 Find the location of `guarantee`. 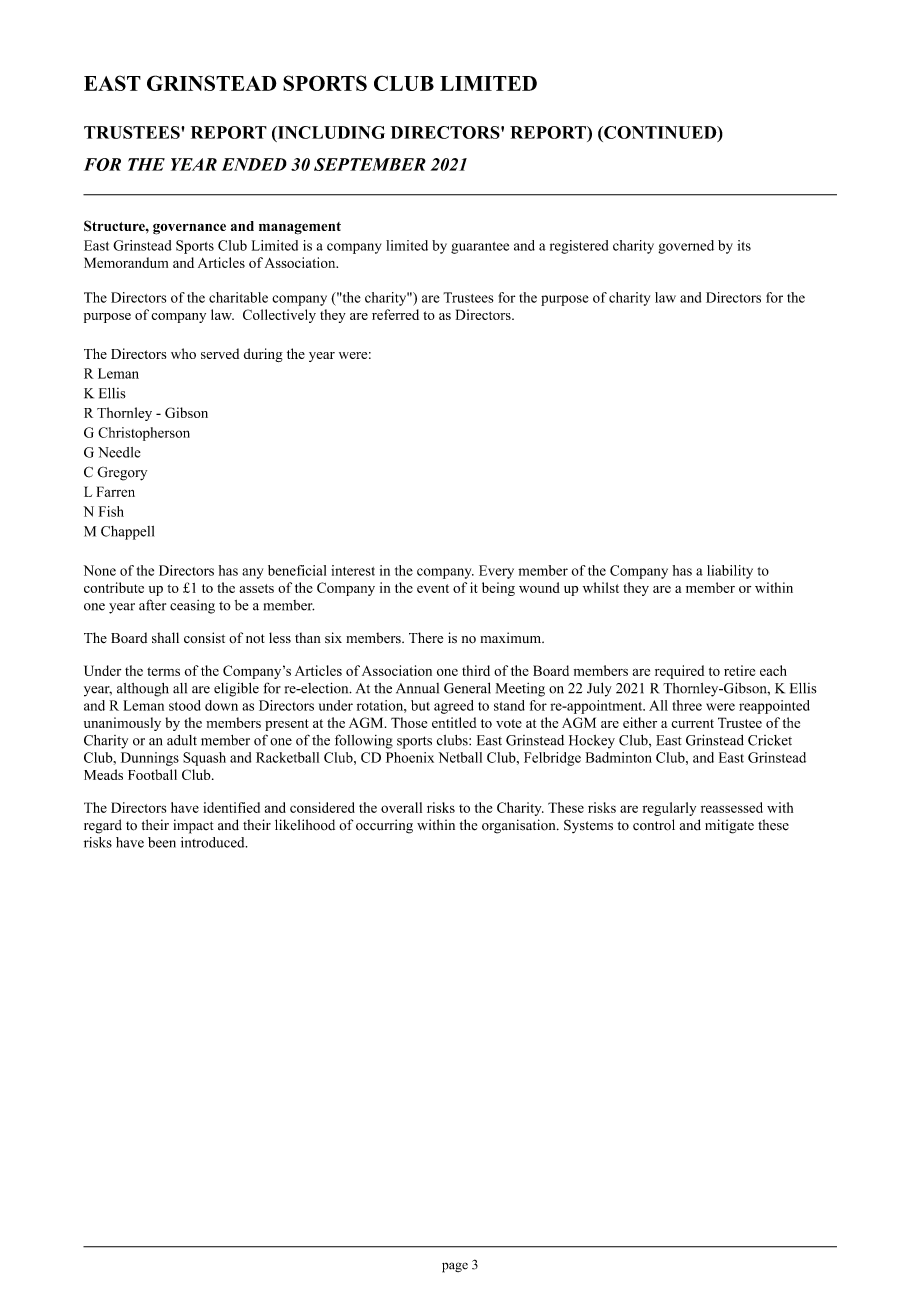

guarantee is located at coordinates (480, 248).
